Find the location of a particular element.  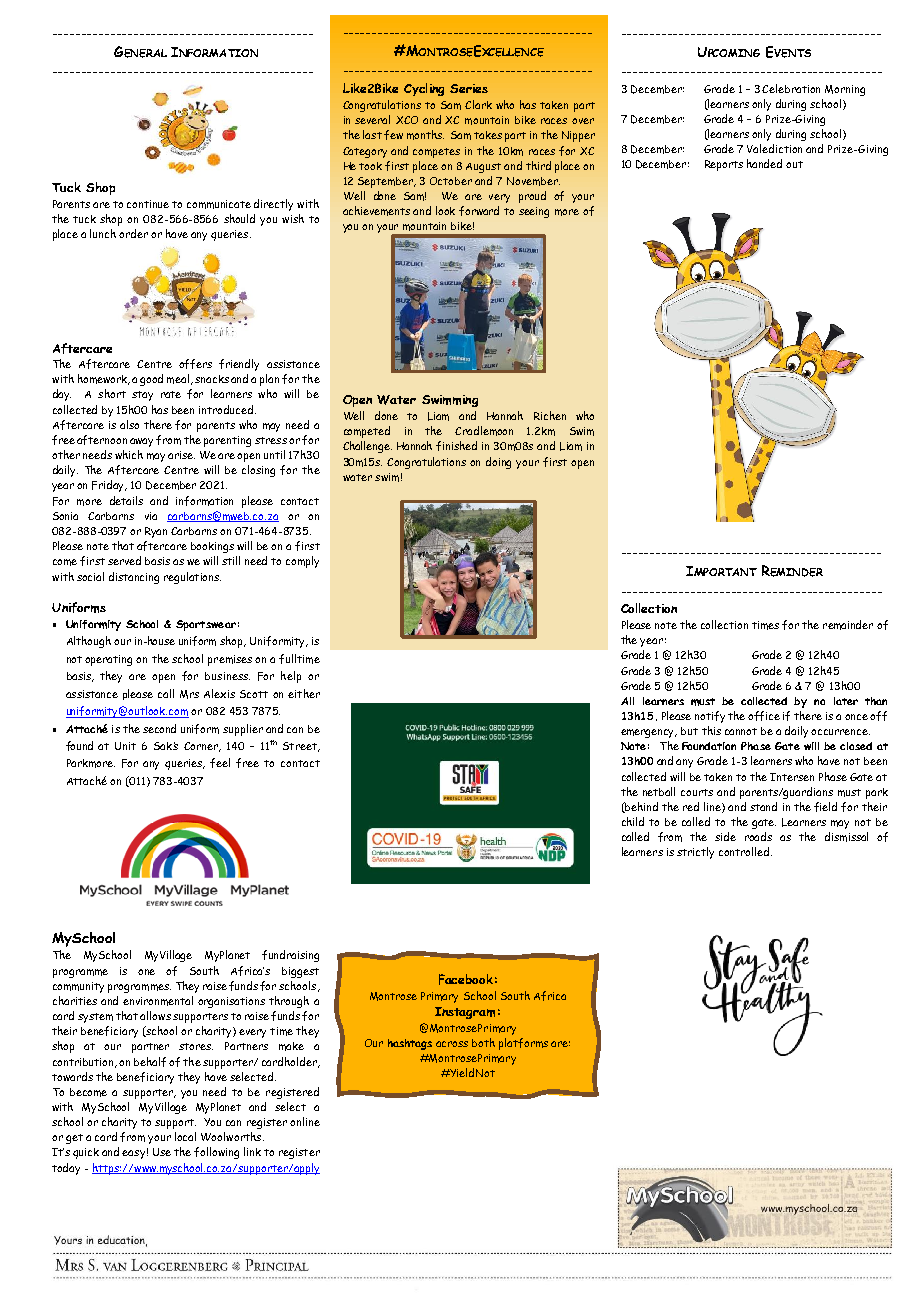

continue is located at coordinates (148, 204).
